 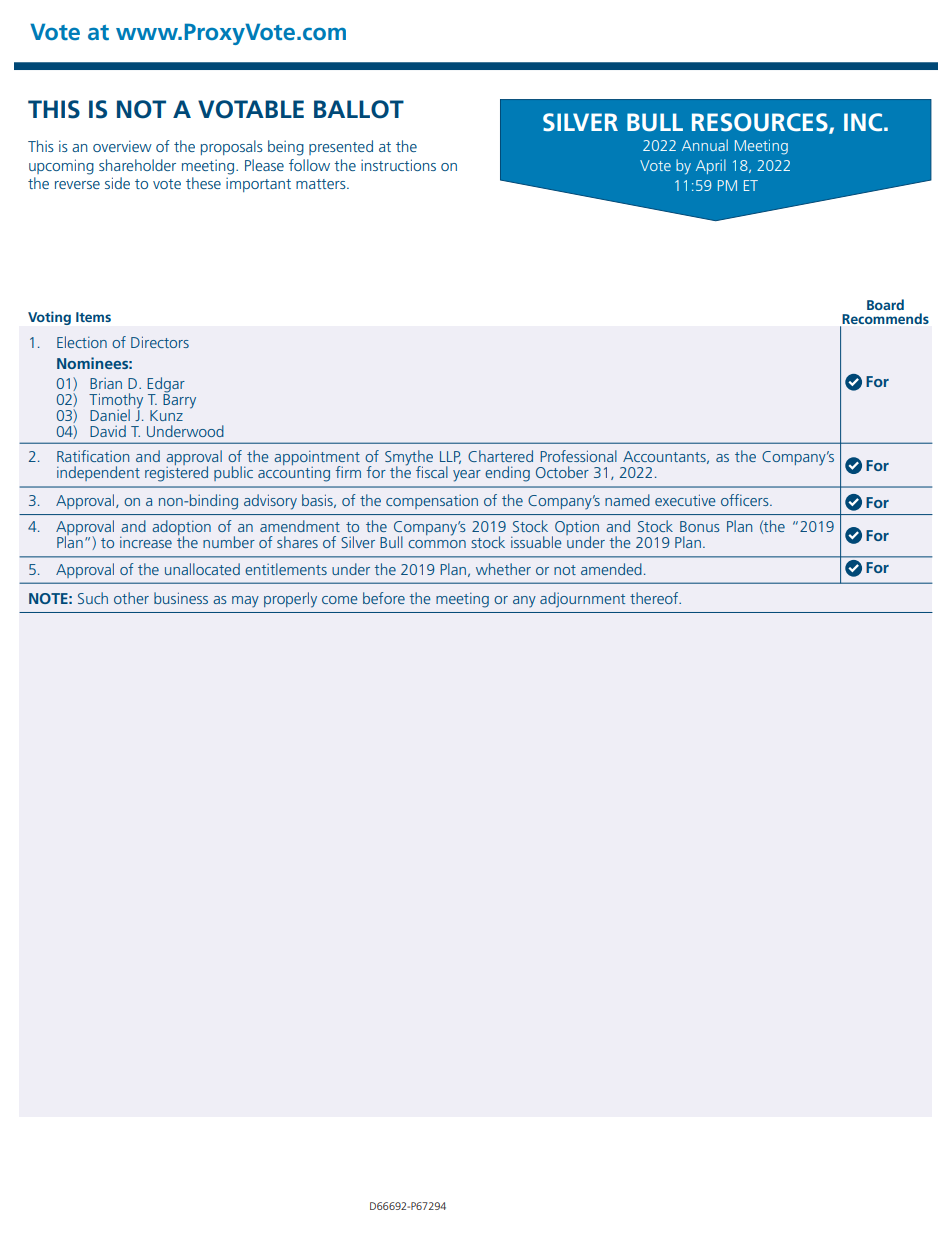 I want to click on RESOURCES, so click(x=761, y=123).
